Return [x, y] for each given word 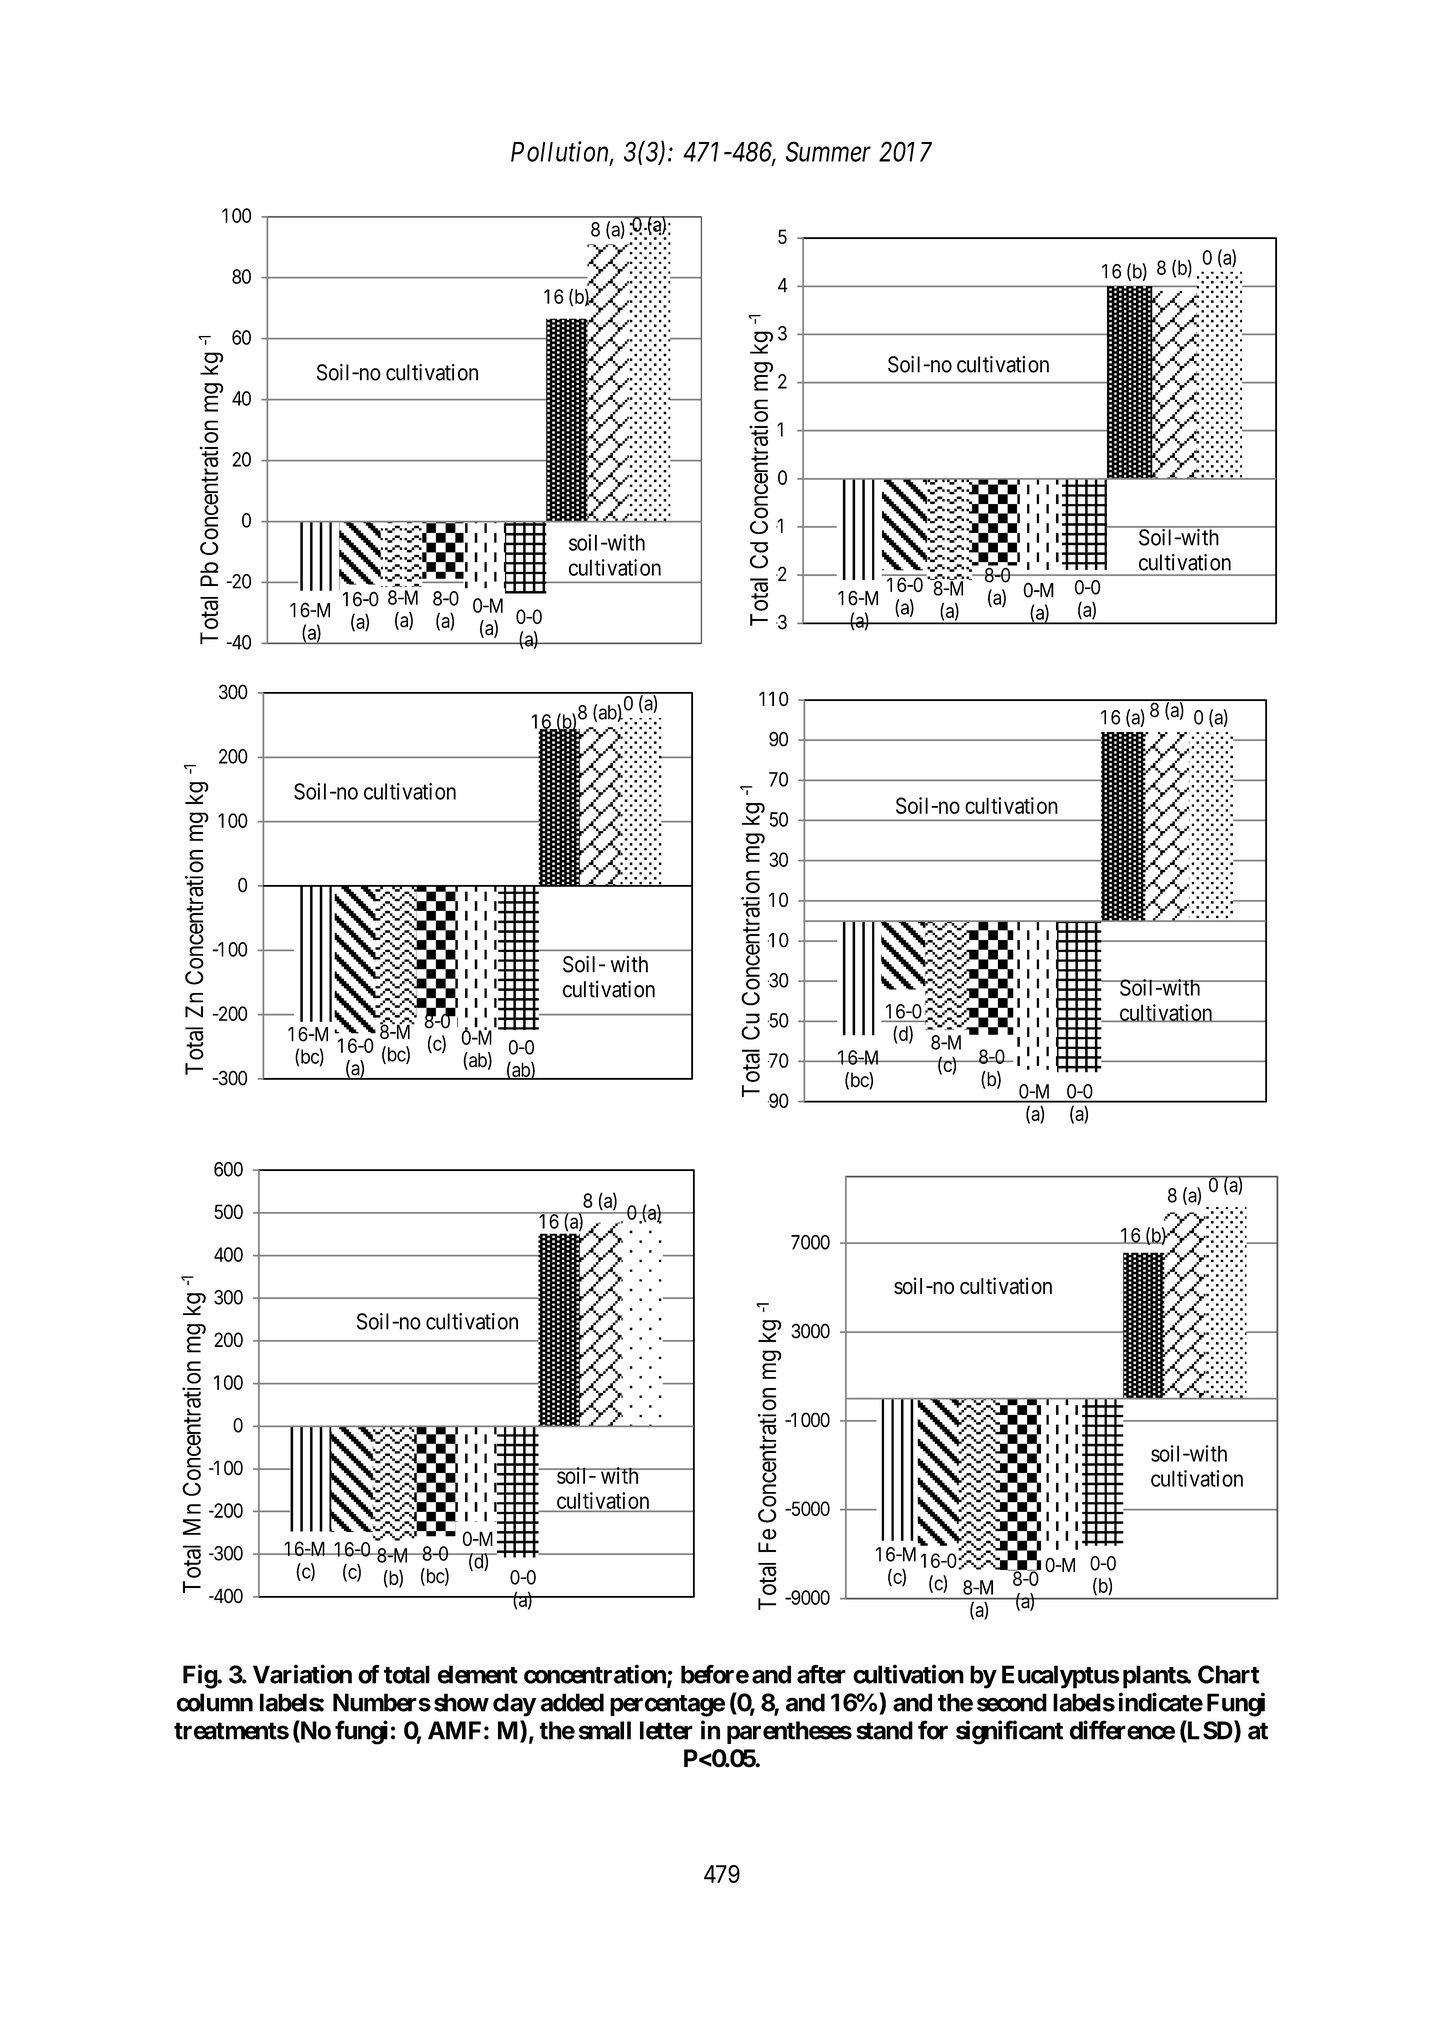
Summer [828, 151]
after [821, 1674]
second [1012, 1702]
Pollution [561, 152]
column [215, 1702]
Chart [1229, 1674]
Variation [302, 1674]
